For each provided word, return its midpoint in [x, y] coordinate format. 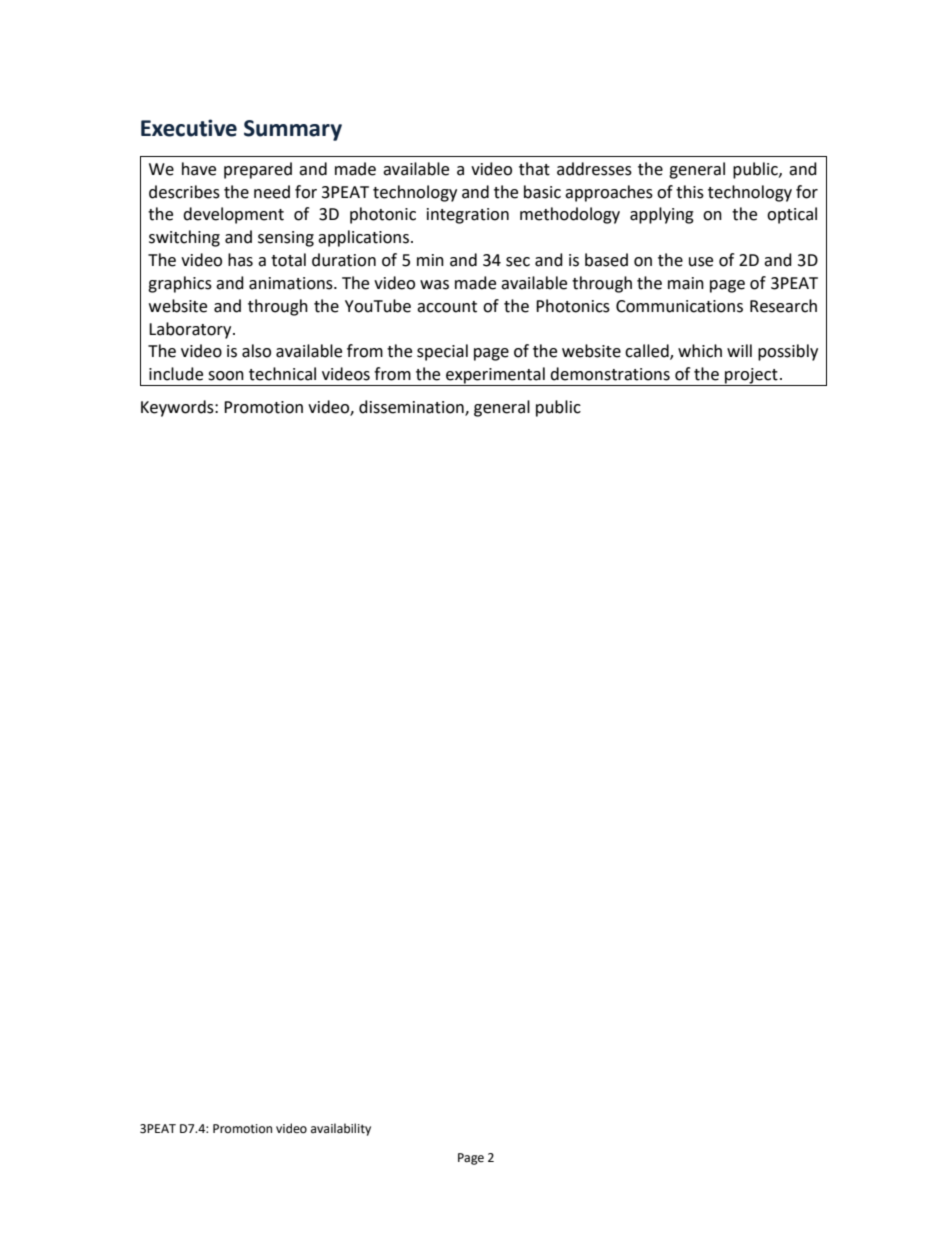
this [690, 192]
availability [341, 1129]
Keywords [178, 408]
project [751, 377]
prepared [258, 170]
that [534, 169]
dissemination [412, 408]
